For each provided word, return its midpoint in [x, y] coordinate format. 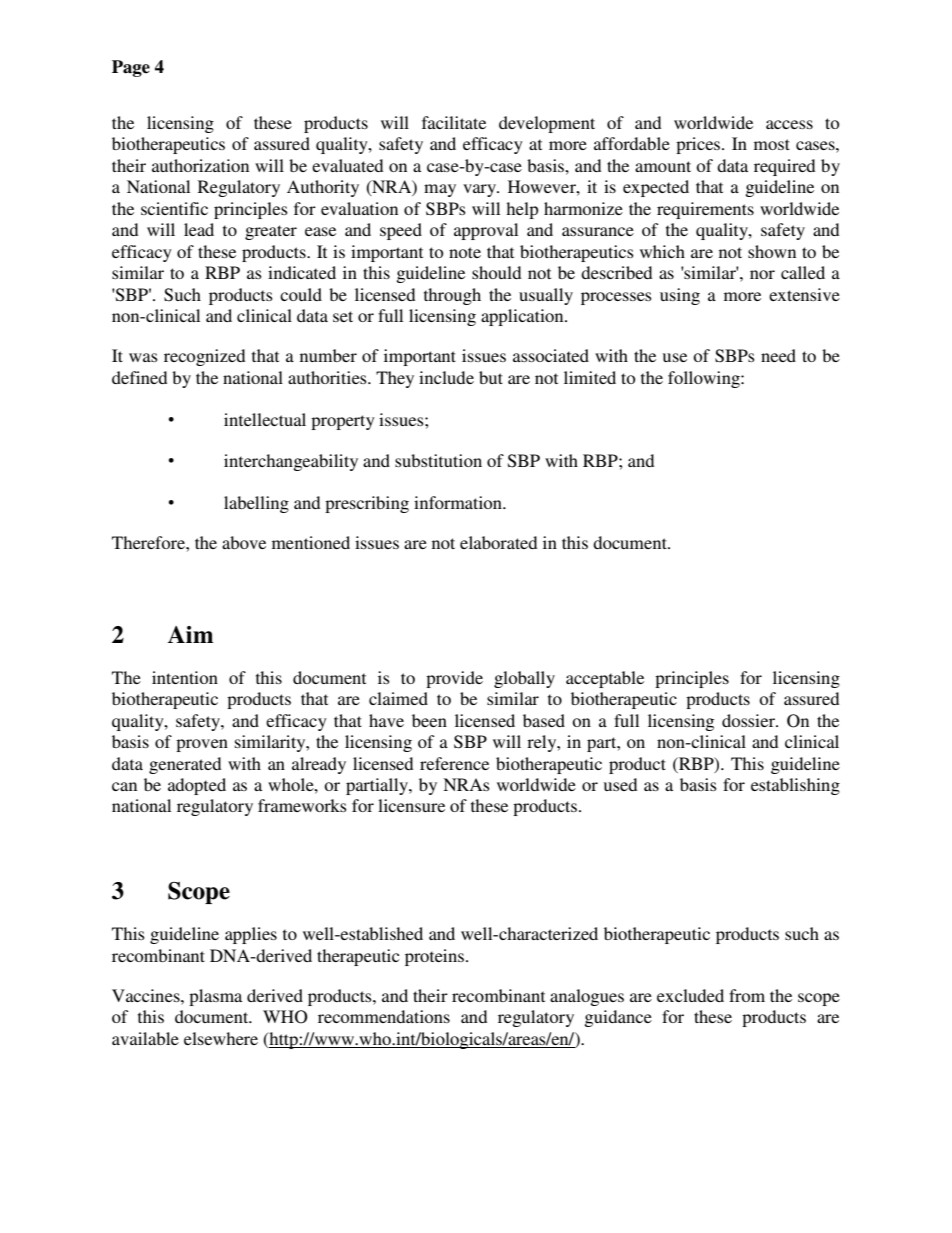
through [452, 296]
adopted [197, 786]
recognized [204, 357]
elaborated [498, 542]
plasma [215, 997]
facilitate [454, 122]
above [244, 542]
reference [454, 763]
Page [131, 68]
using [680, 296]
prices [699, 145]
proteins [434, 957]
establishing [795, 786]
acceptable [605, 679]
